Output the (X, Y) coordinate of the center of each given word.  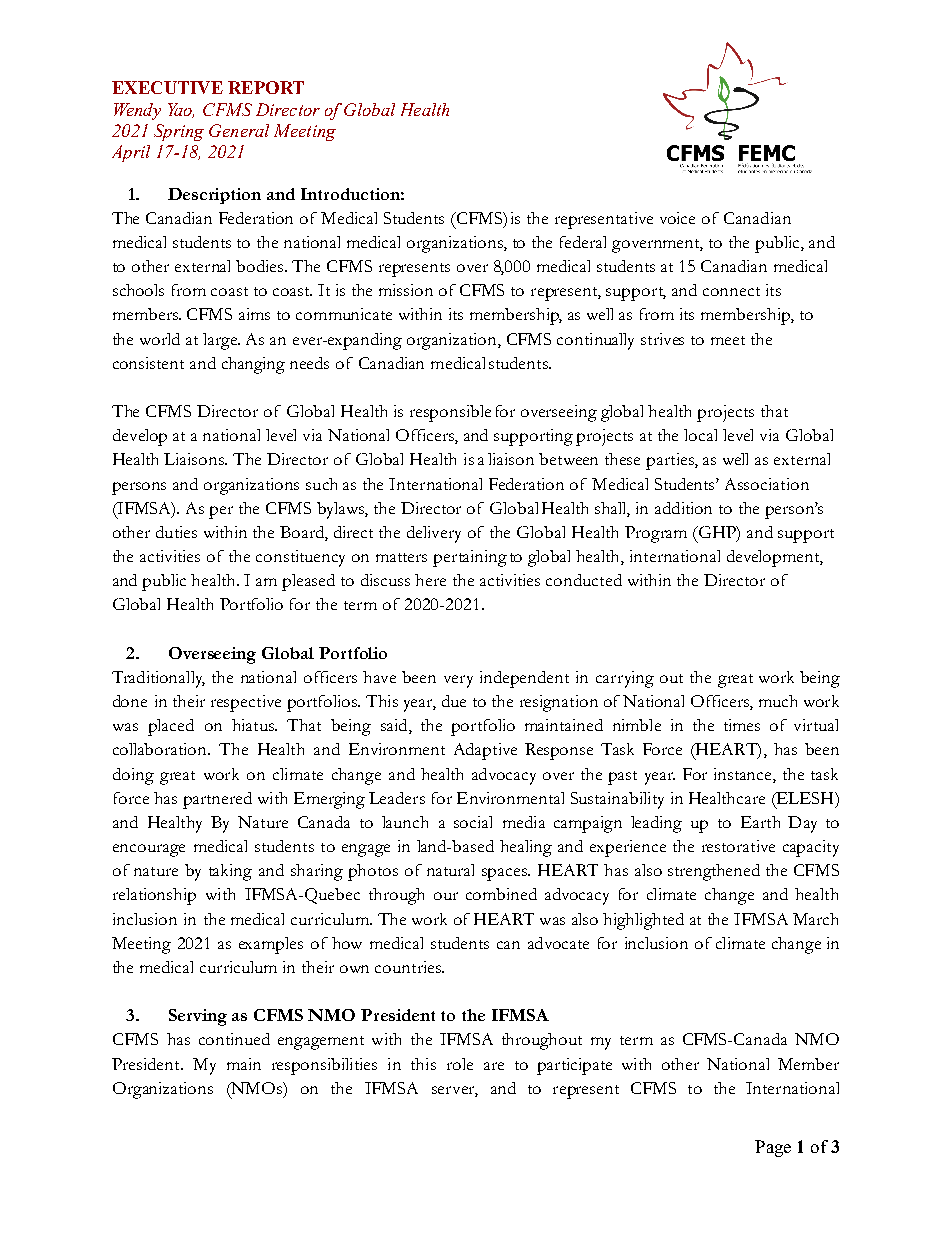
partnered (217, 800)
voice (677, 218)
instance (744, 774)
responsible (450, 413)
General (239, 130)
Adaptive (485, 751)
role (460, 1064)
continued (234, 1039)
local (700, 435)
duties (176, 532)
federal (583, 242)
